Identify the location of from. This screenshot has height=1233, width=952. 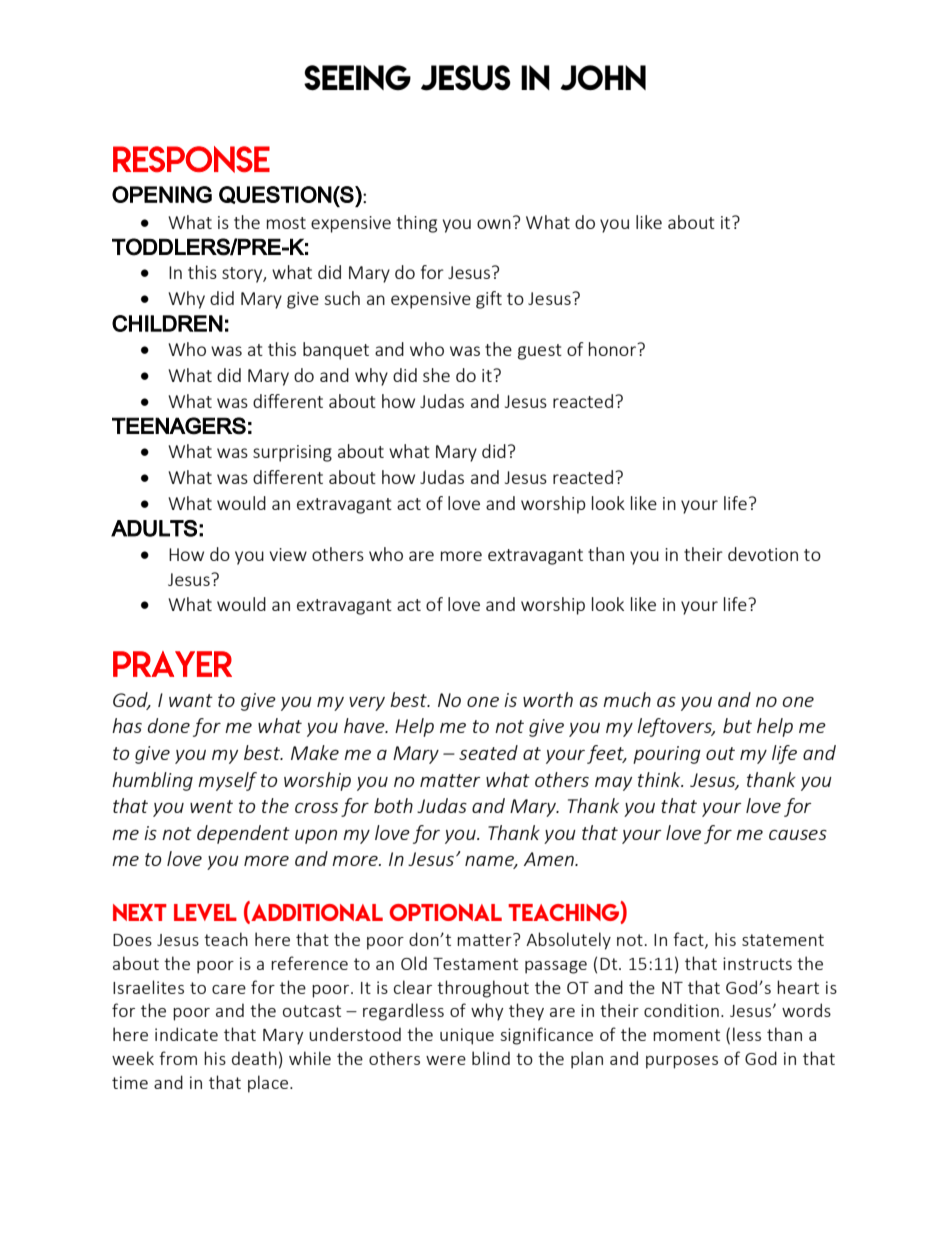
(178, 1058).
